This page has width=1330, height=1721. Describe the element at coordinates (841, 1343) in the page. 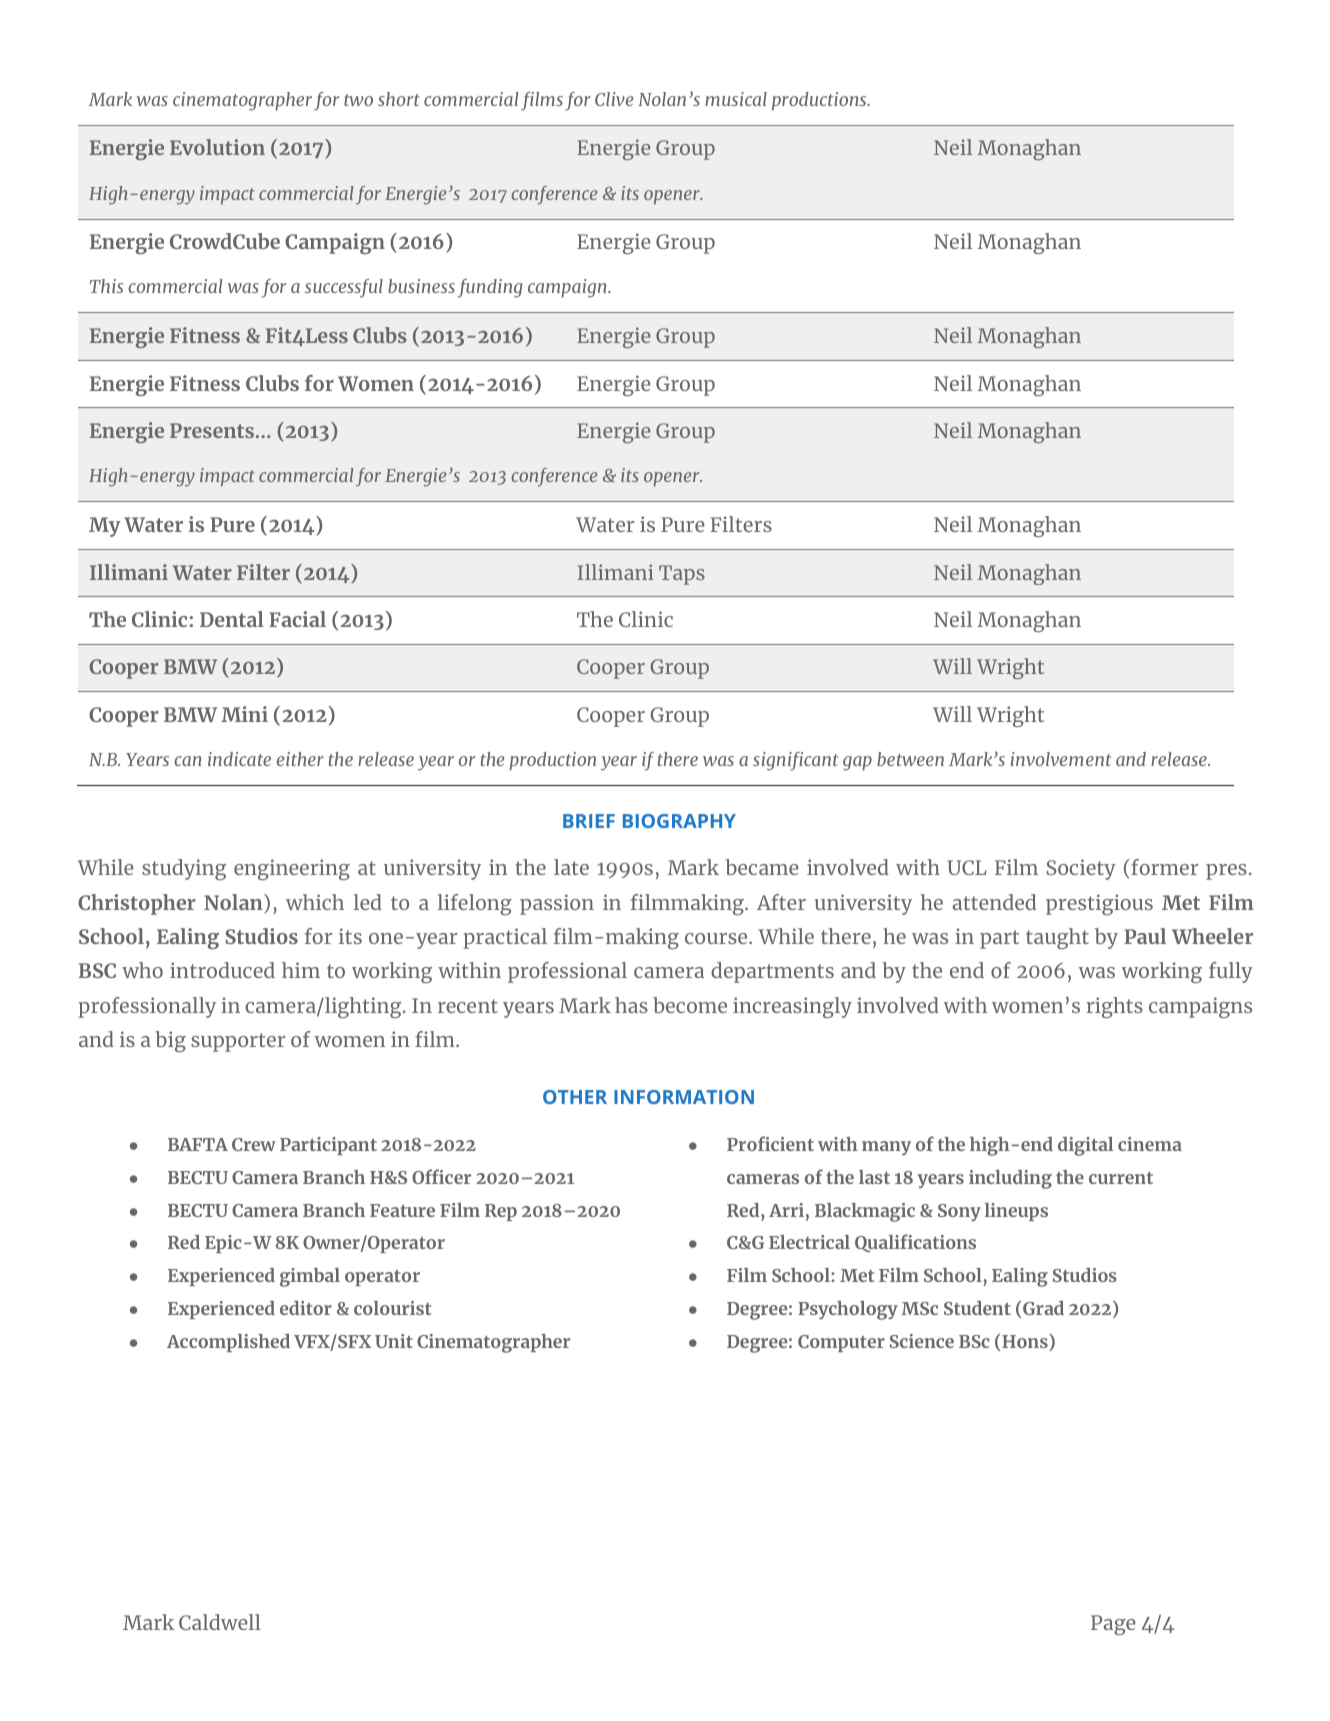

I see `Computer` at that location.
